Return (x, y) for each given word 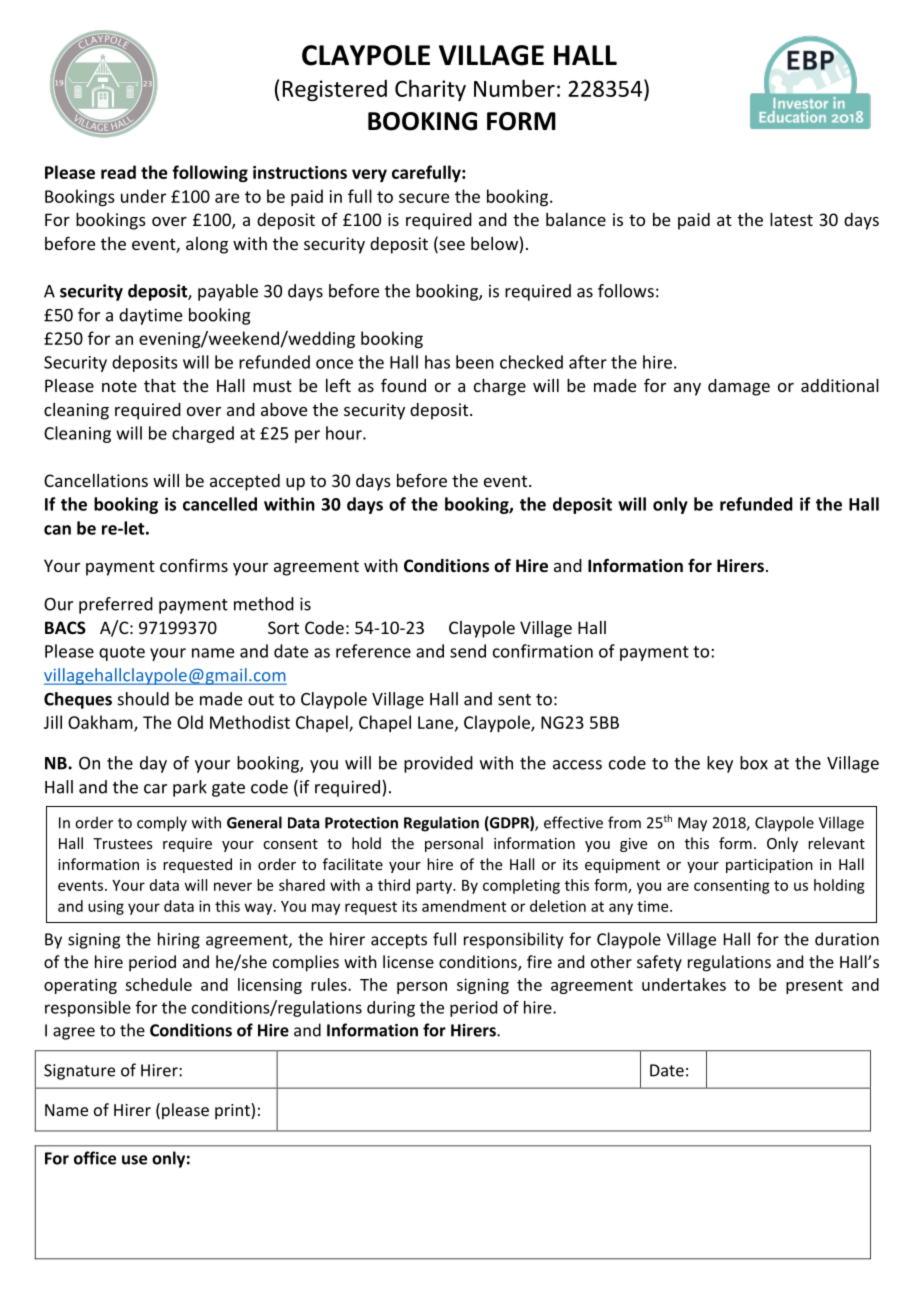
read (118, 172)
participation (769, 866)
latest (791, 219)
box (754, 763)
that (160, 385)
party (435, 887)
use (134, 1160)
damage (739, 387)
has (437, 362)
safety (659, 963)
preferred (116, 605)
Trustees (123, 843)
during (391, 1009)
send (468, 651)
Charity (430, 90)
